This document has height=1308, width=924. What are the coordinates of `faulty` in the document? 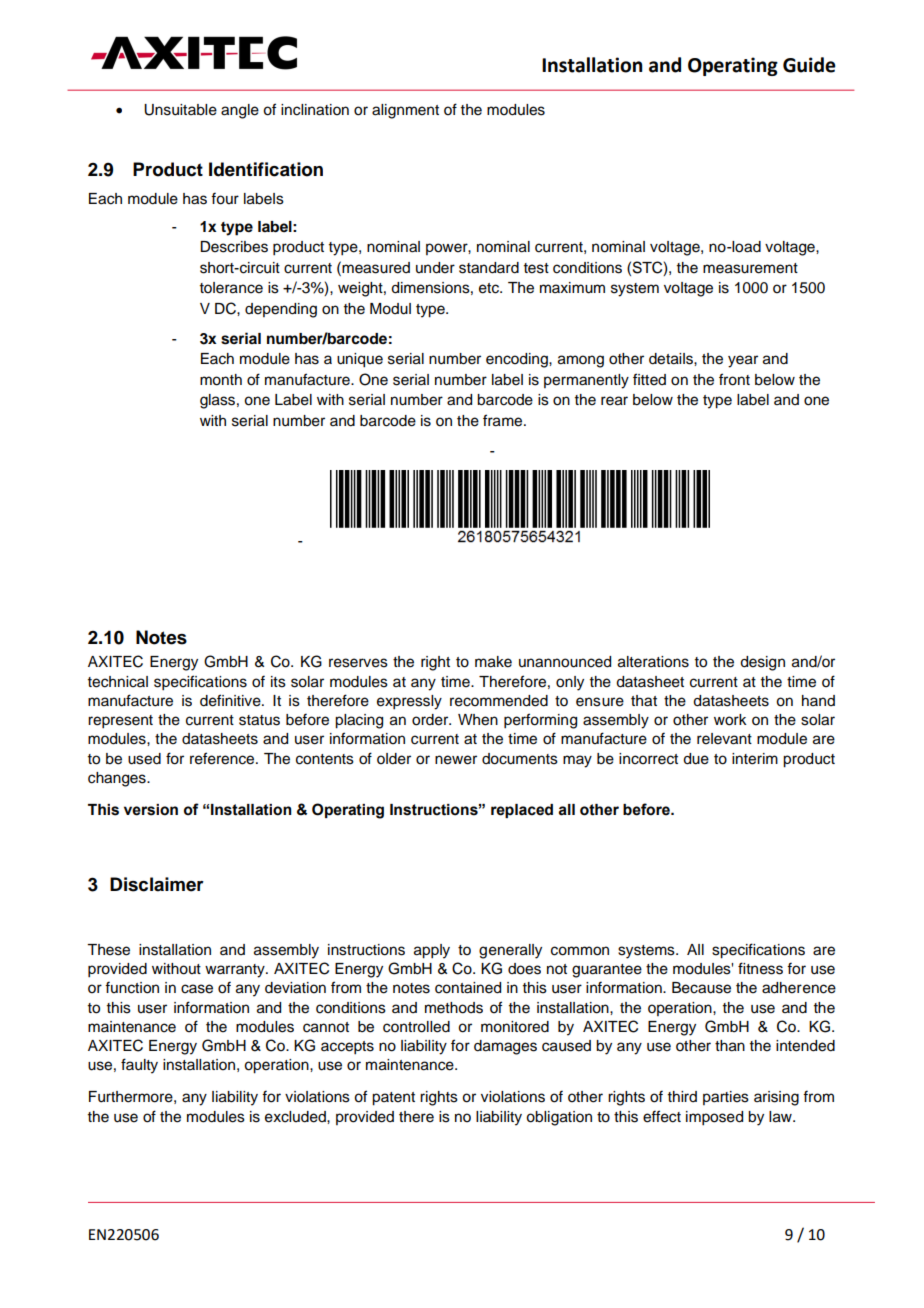 It's located at (139, 1066).
